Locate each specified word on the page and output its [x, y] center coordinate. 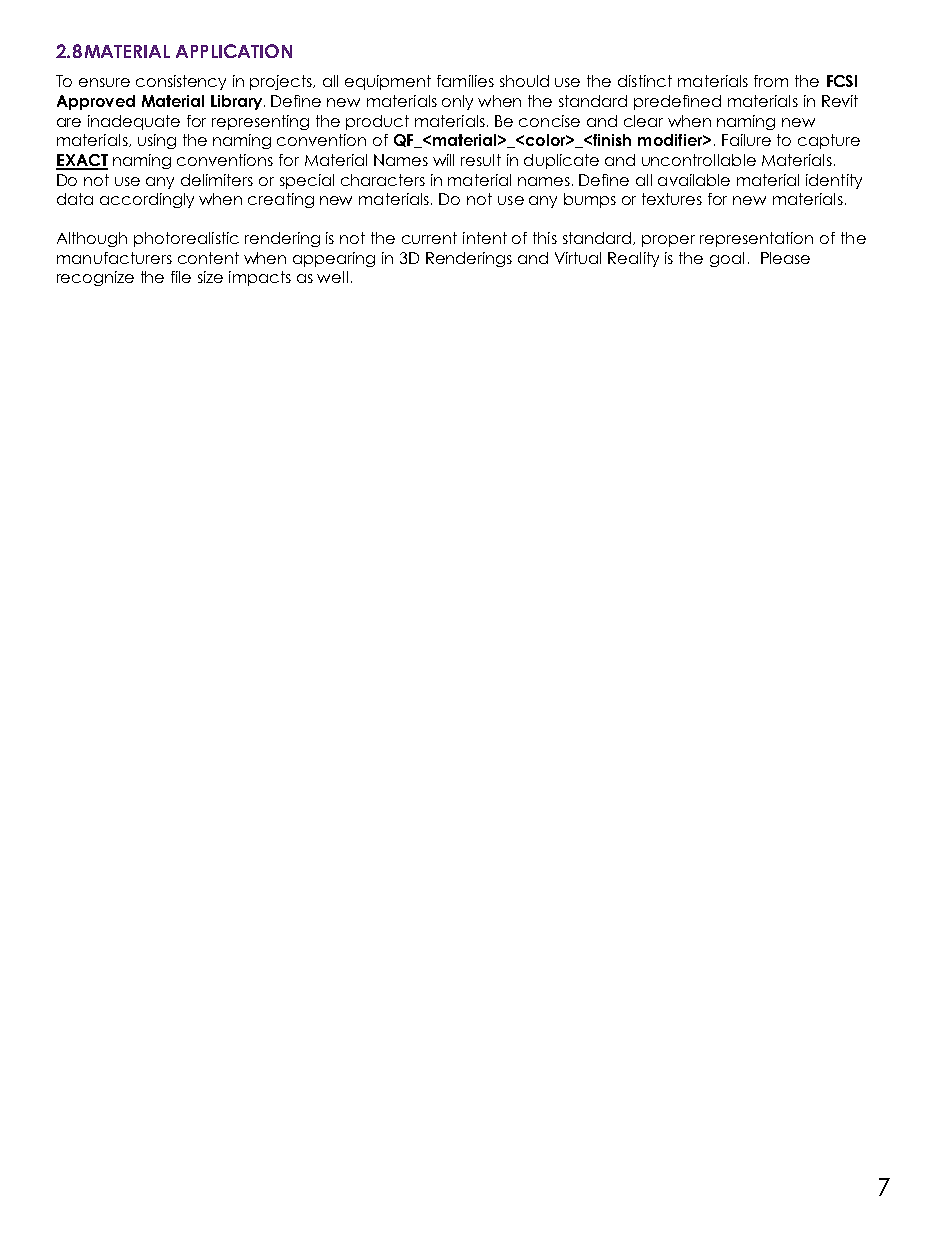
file [181, 277]
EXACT [82, 161]
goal [727, 259]
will [443, 160]
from [771, 81]
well [332, 277]
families [465, 81]
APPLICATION [234, 51]
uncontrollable [699, 160]
